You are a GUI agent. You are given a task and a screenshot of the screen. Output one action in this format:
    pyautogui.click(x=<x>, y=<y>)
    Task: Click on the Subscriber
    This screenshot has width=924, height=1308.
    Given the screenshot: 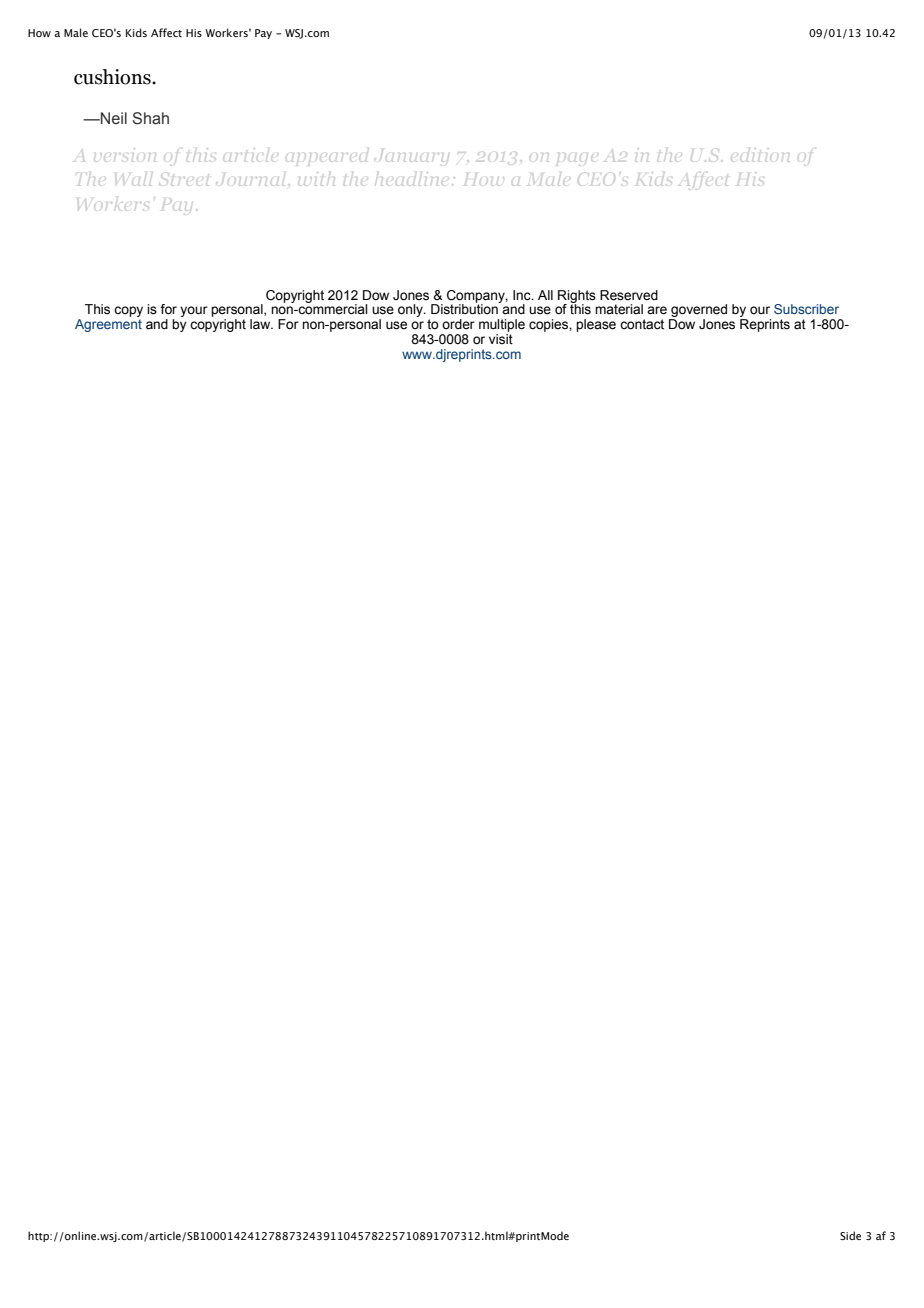 What is the action you would take?
    pyautogui.click(x=806, y=309)
